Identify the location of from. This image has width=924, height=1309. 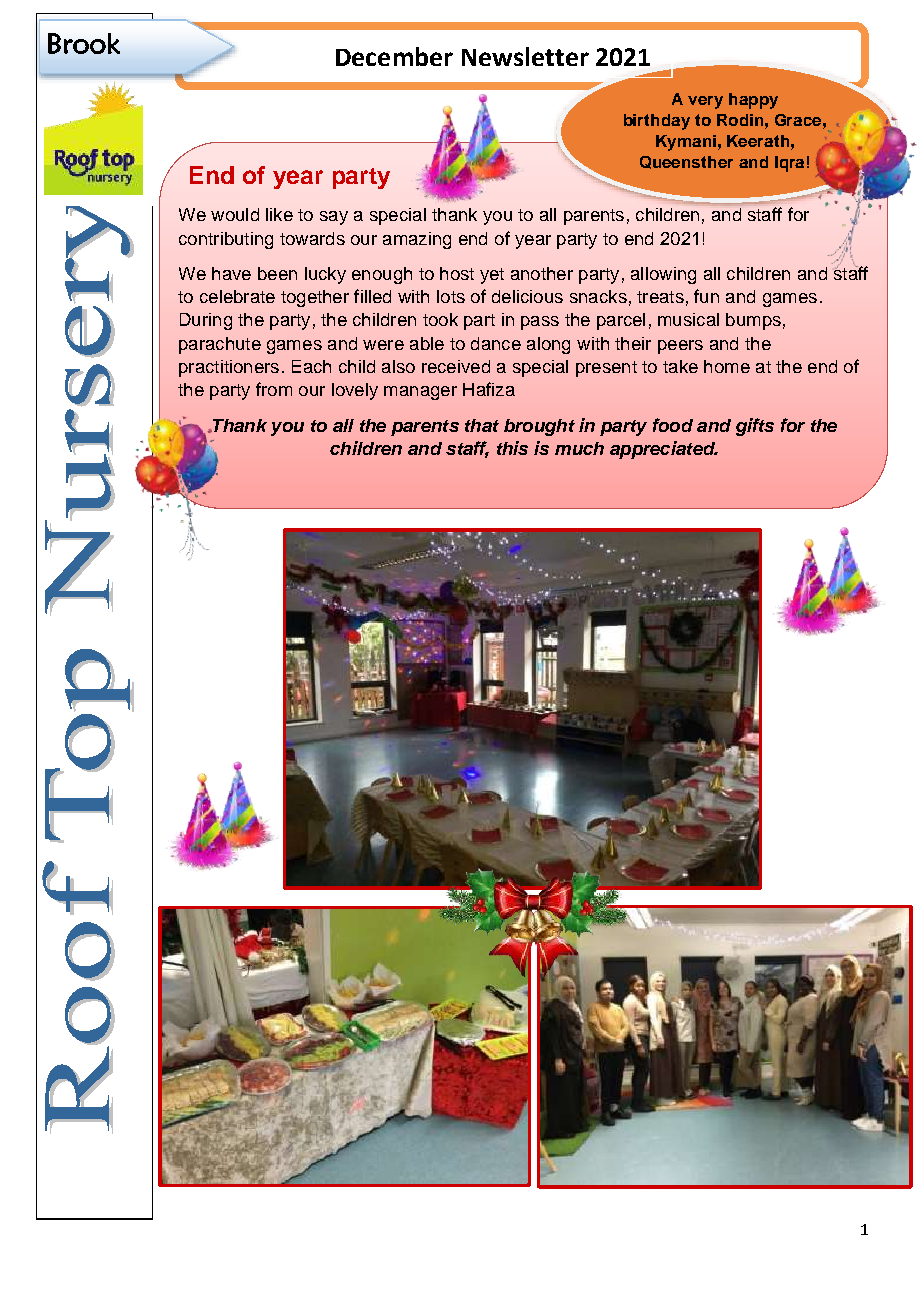
(274, 389).
